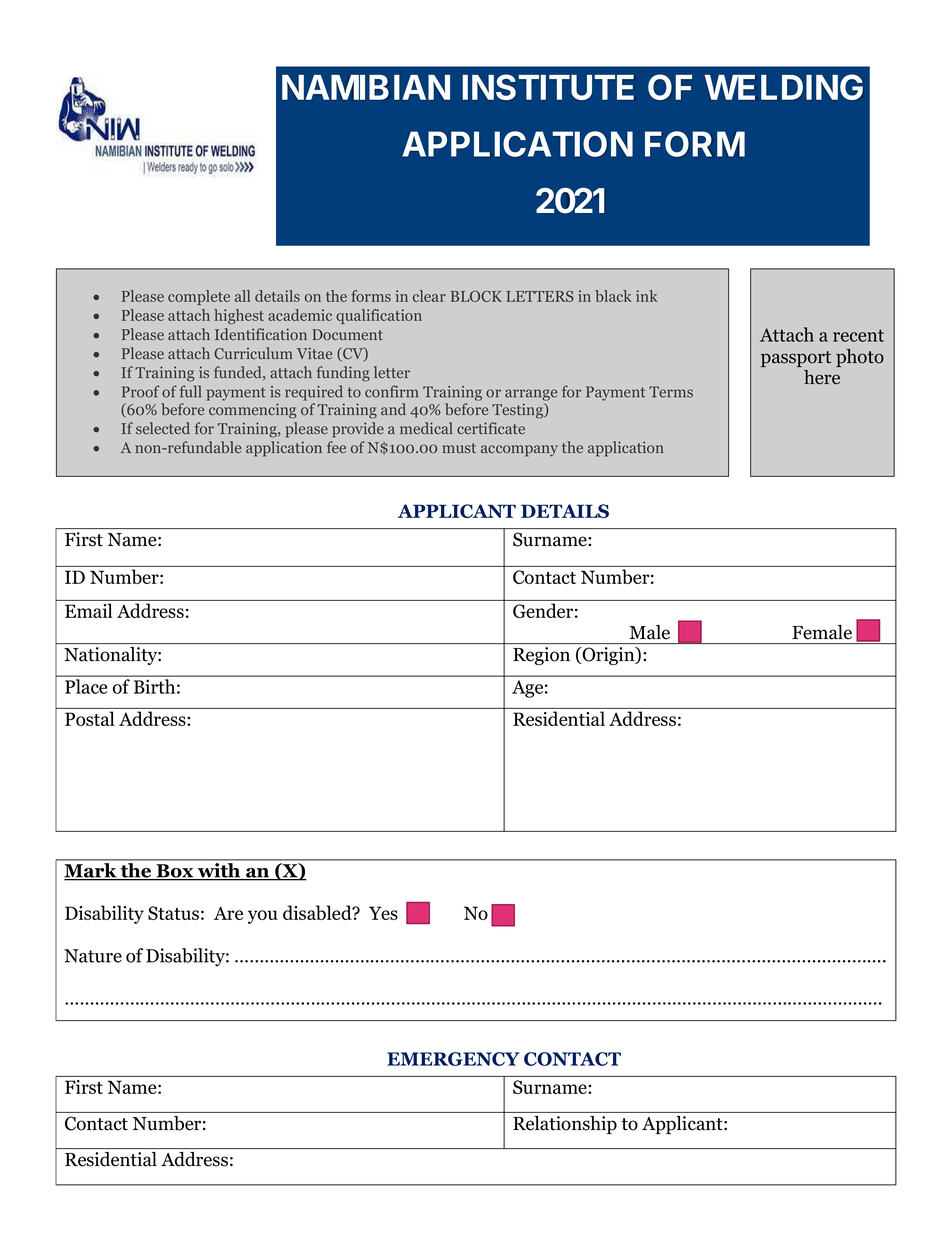  I want to click on EMERGENCY, so click(453, 1059).
